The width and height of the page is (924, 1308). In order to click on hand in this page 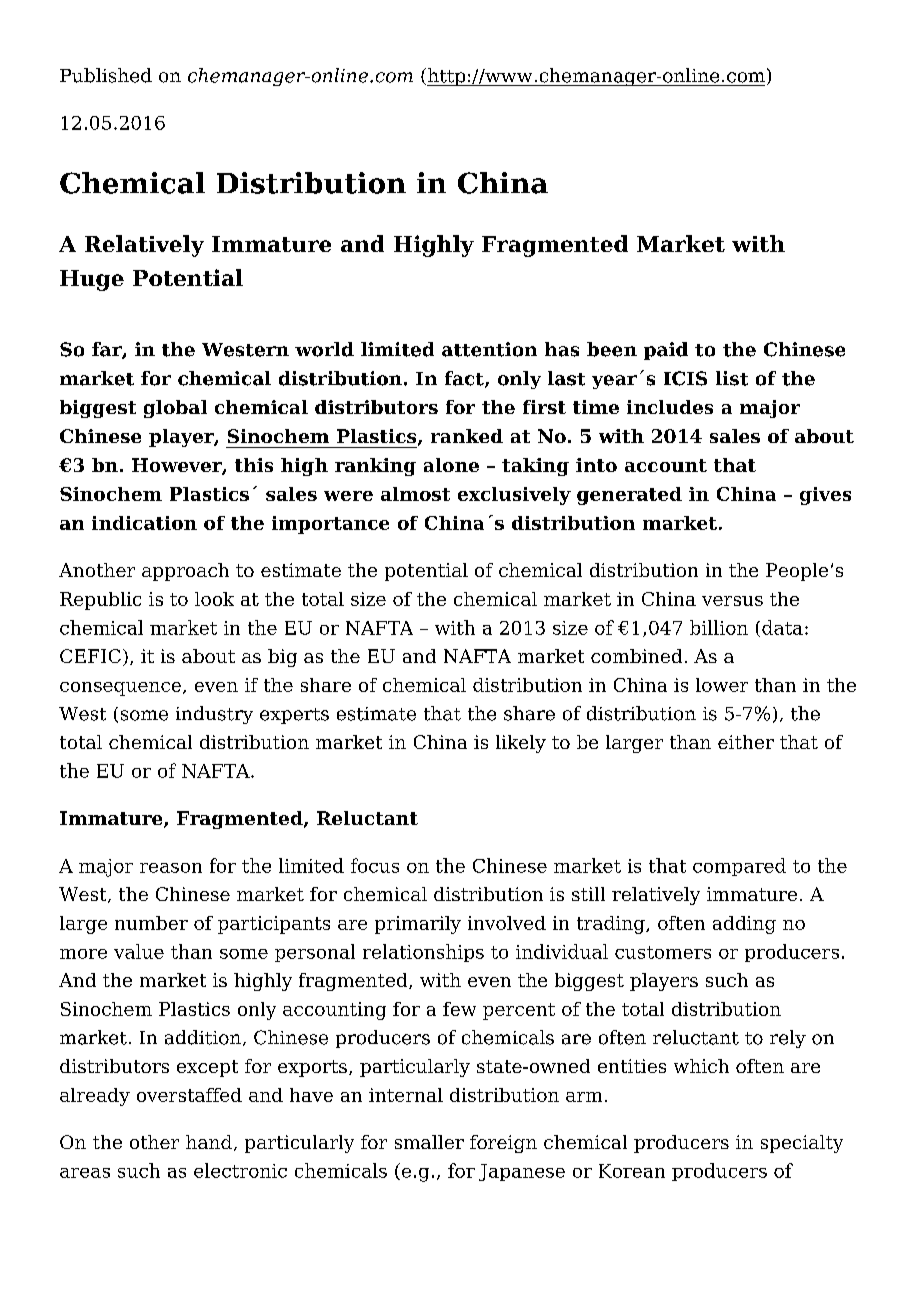, I will do `click(209, 1142)`.
